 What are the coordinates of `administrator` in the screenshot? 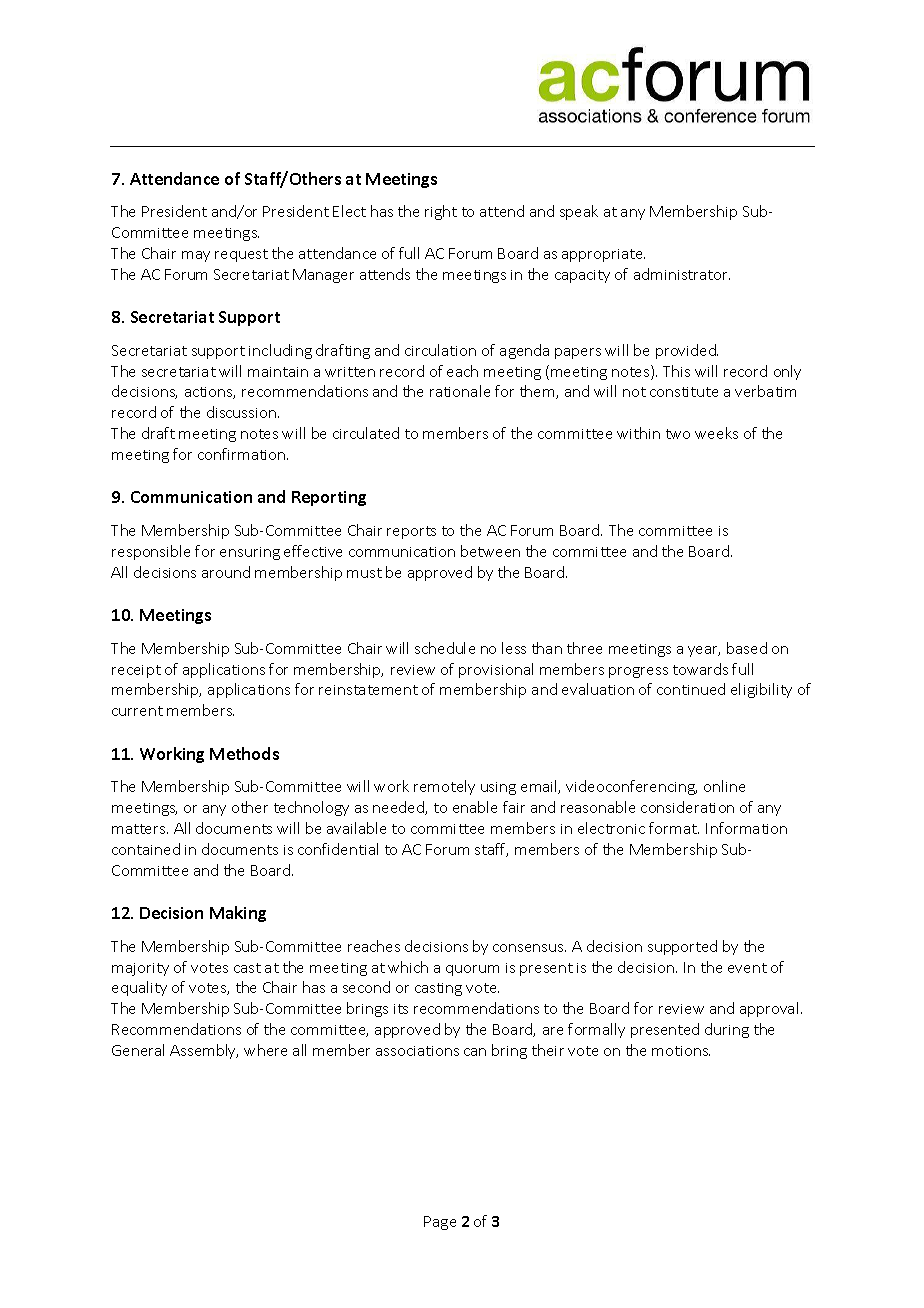 It's located at (682, 274).
